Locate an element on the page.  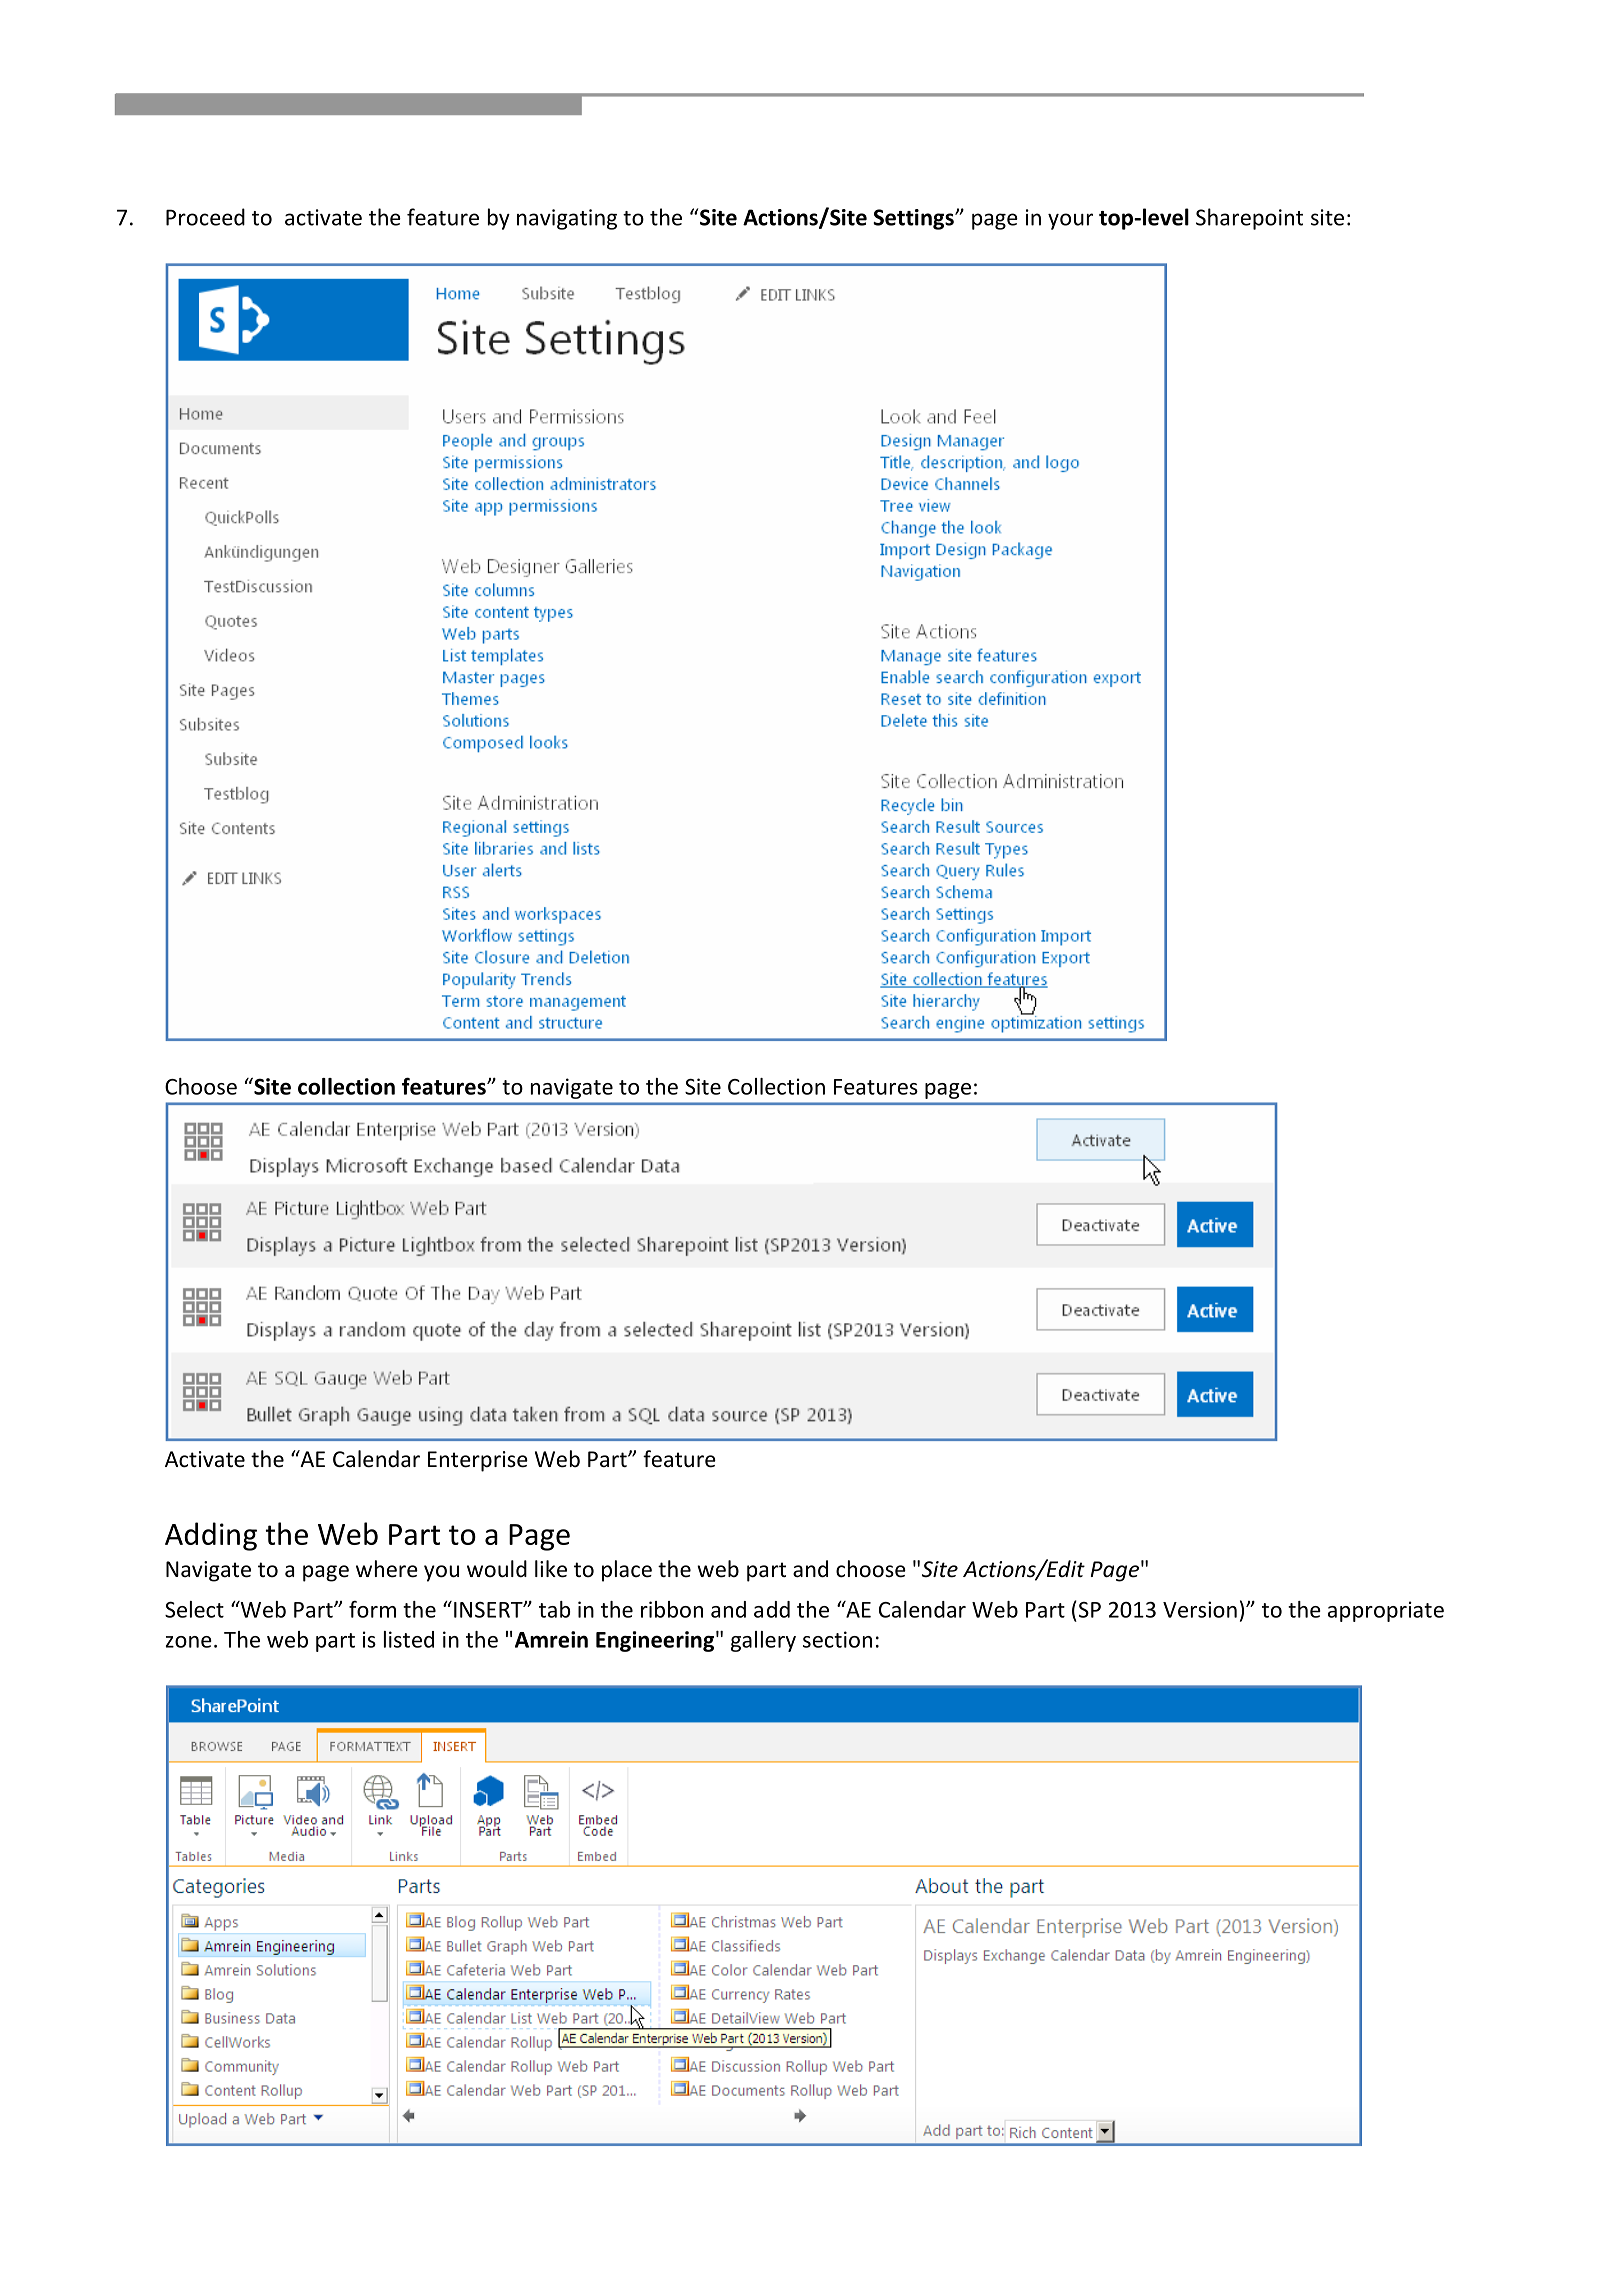
place is located at coordinates (627, 1571).
